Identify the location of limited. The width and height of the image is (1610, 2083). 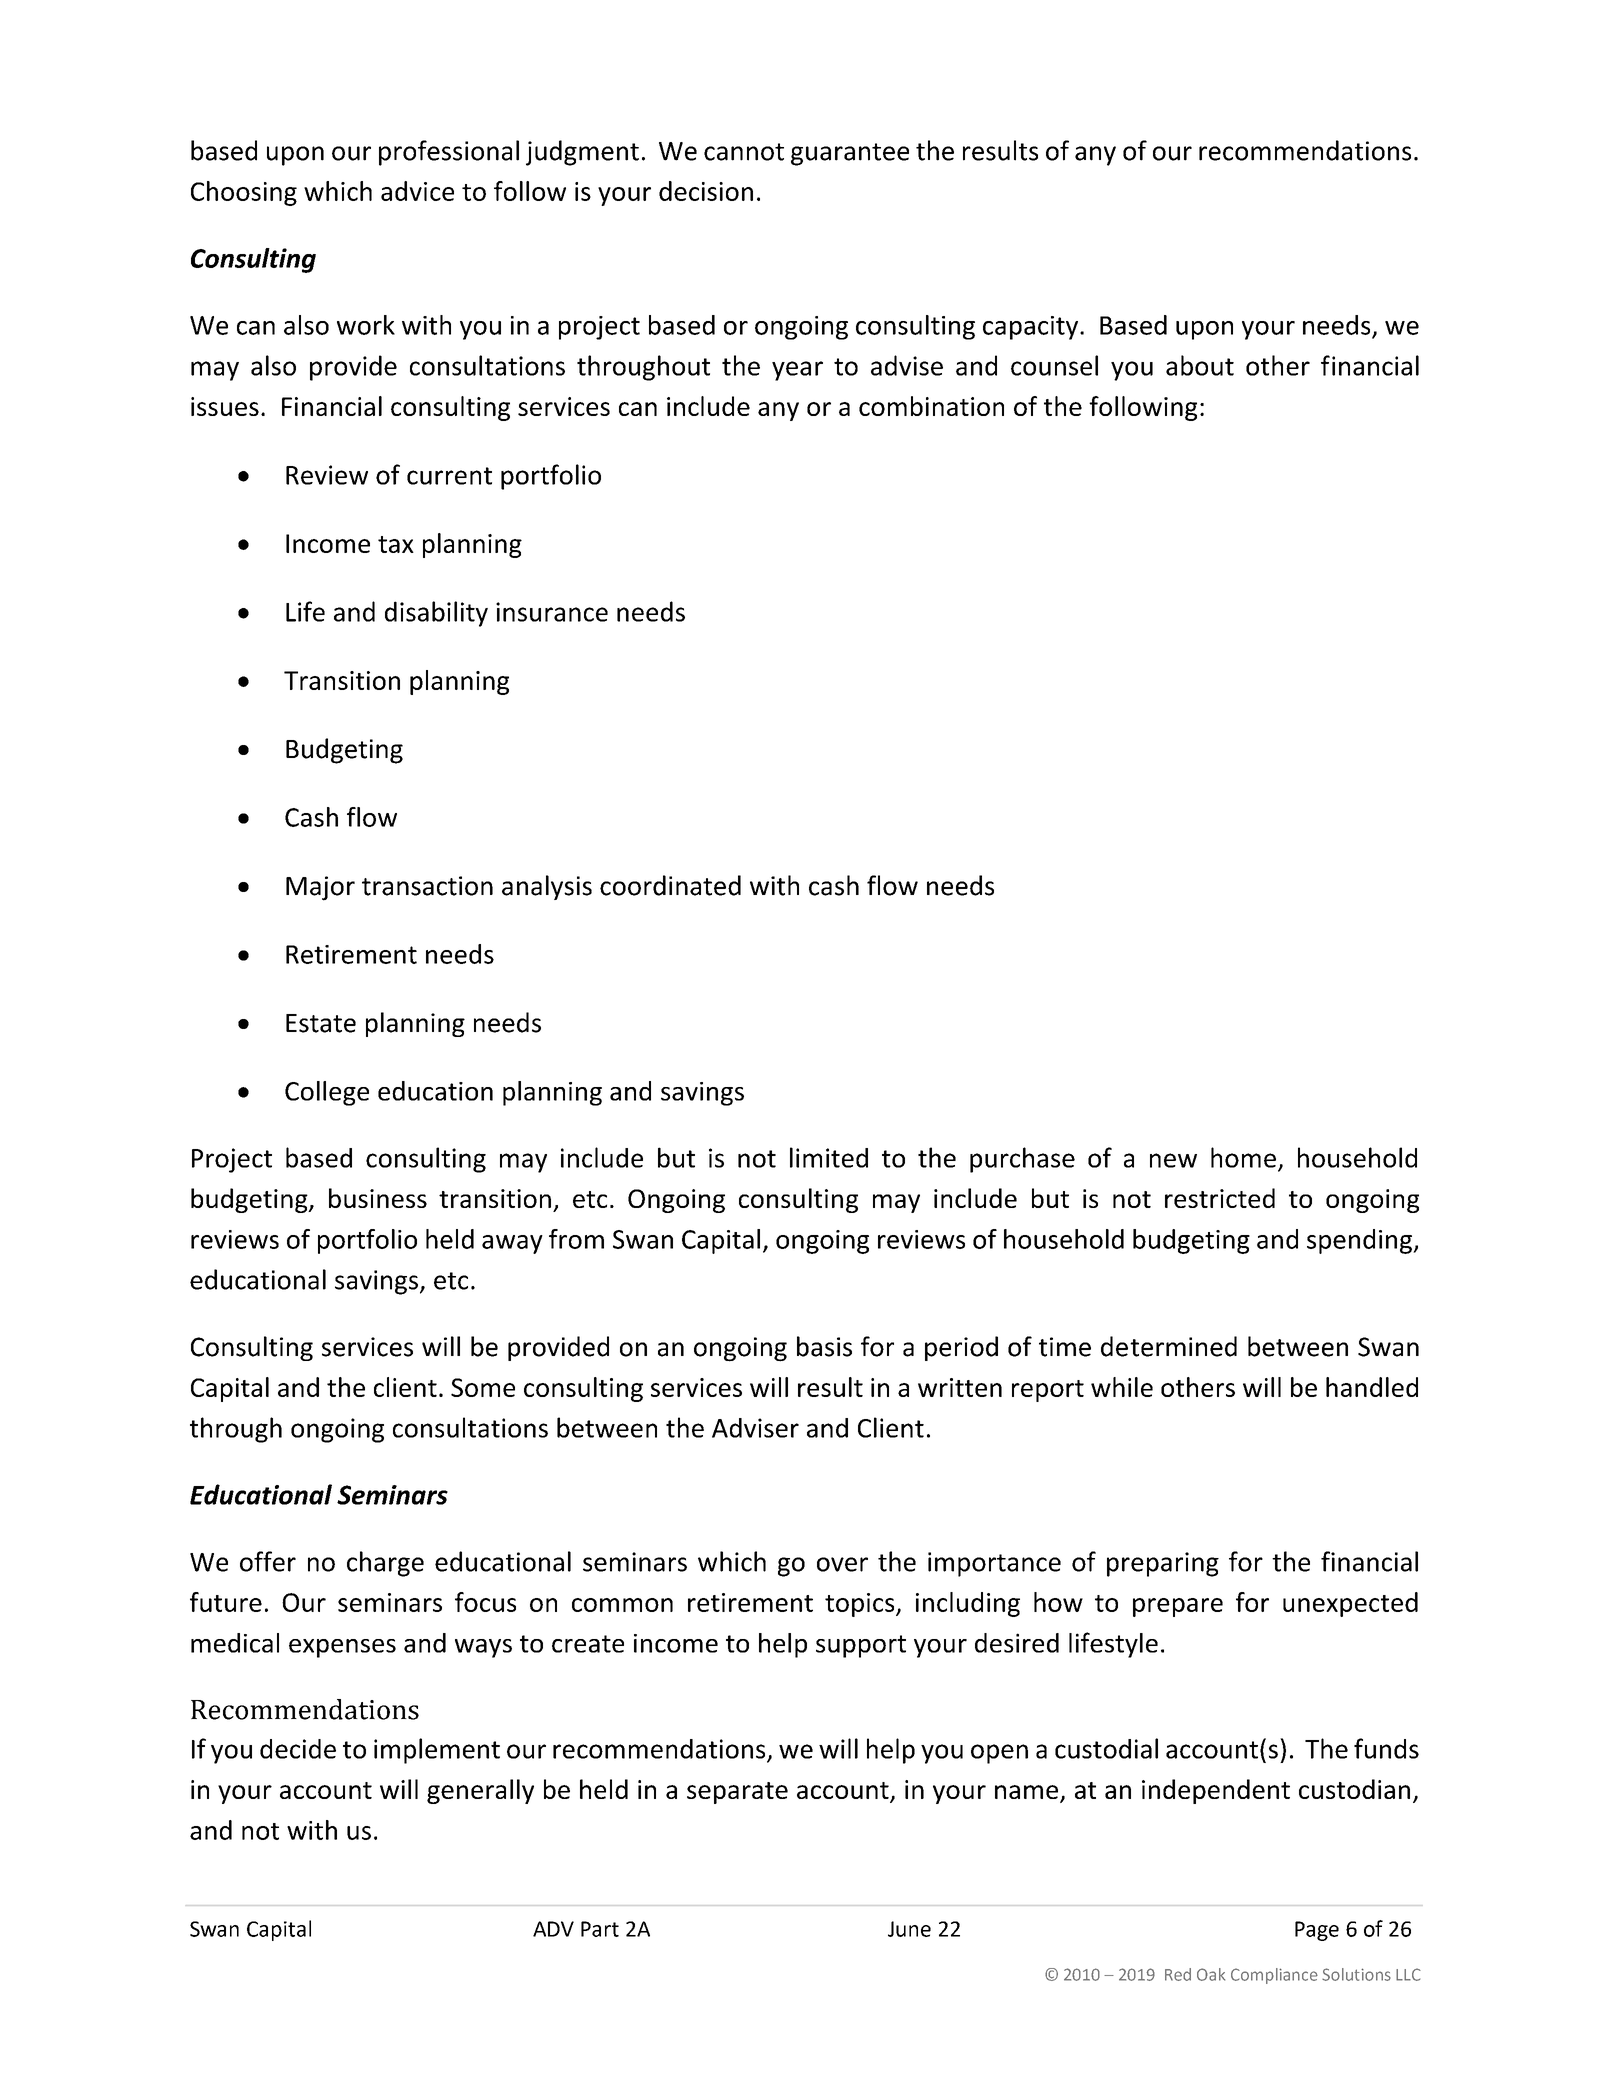
(829, 1157).
